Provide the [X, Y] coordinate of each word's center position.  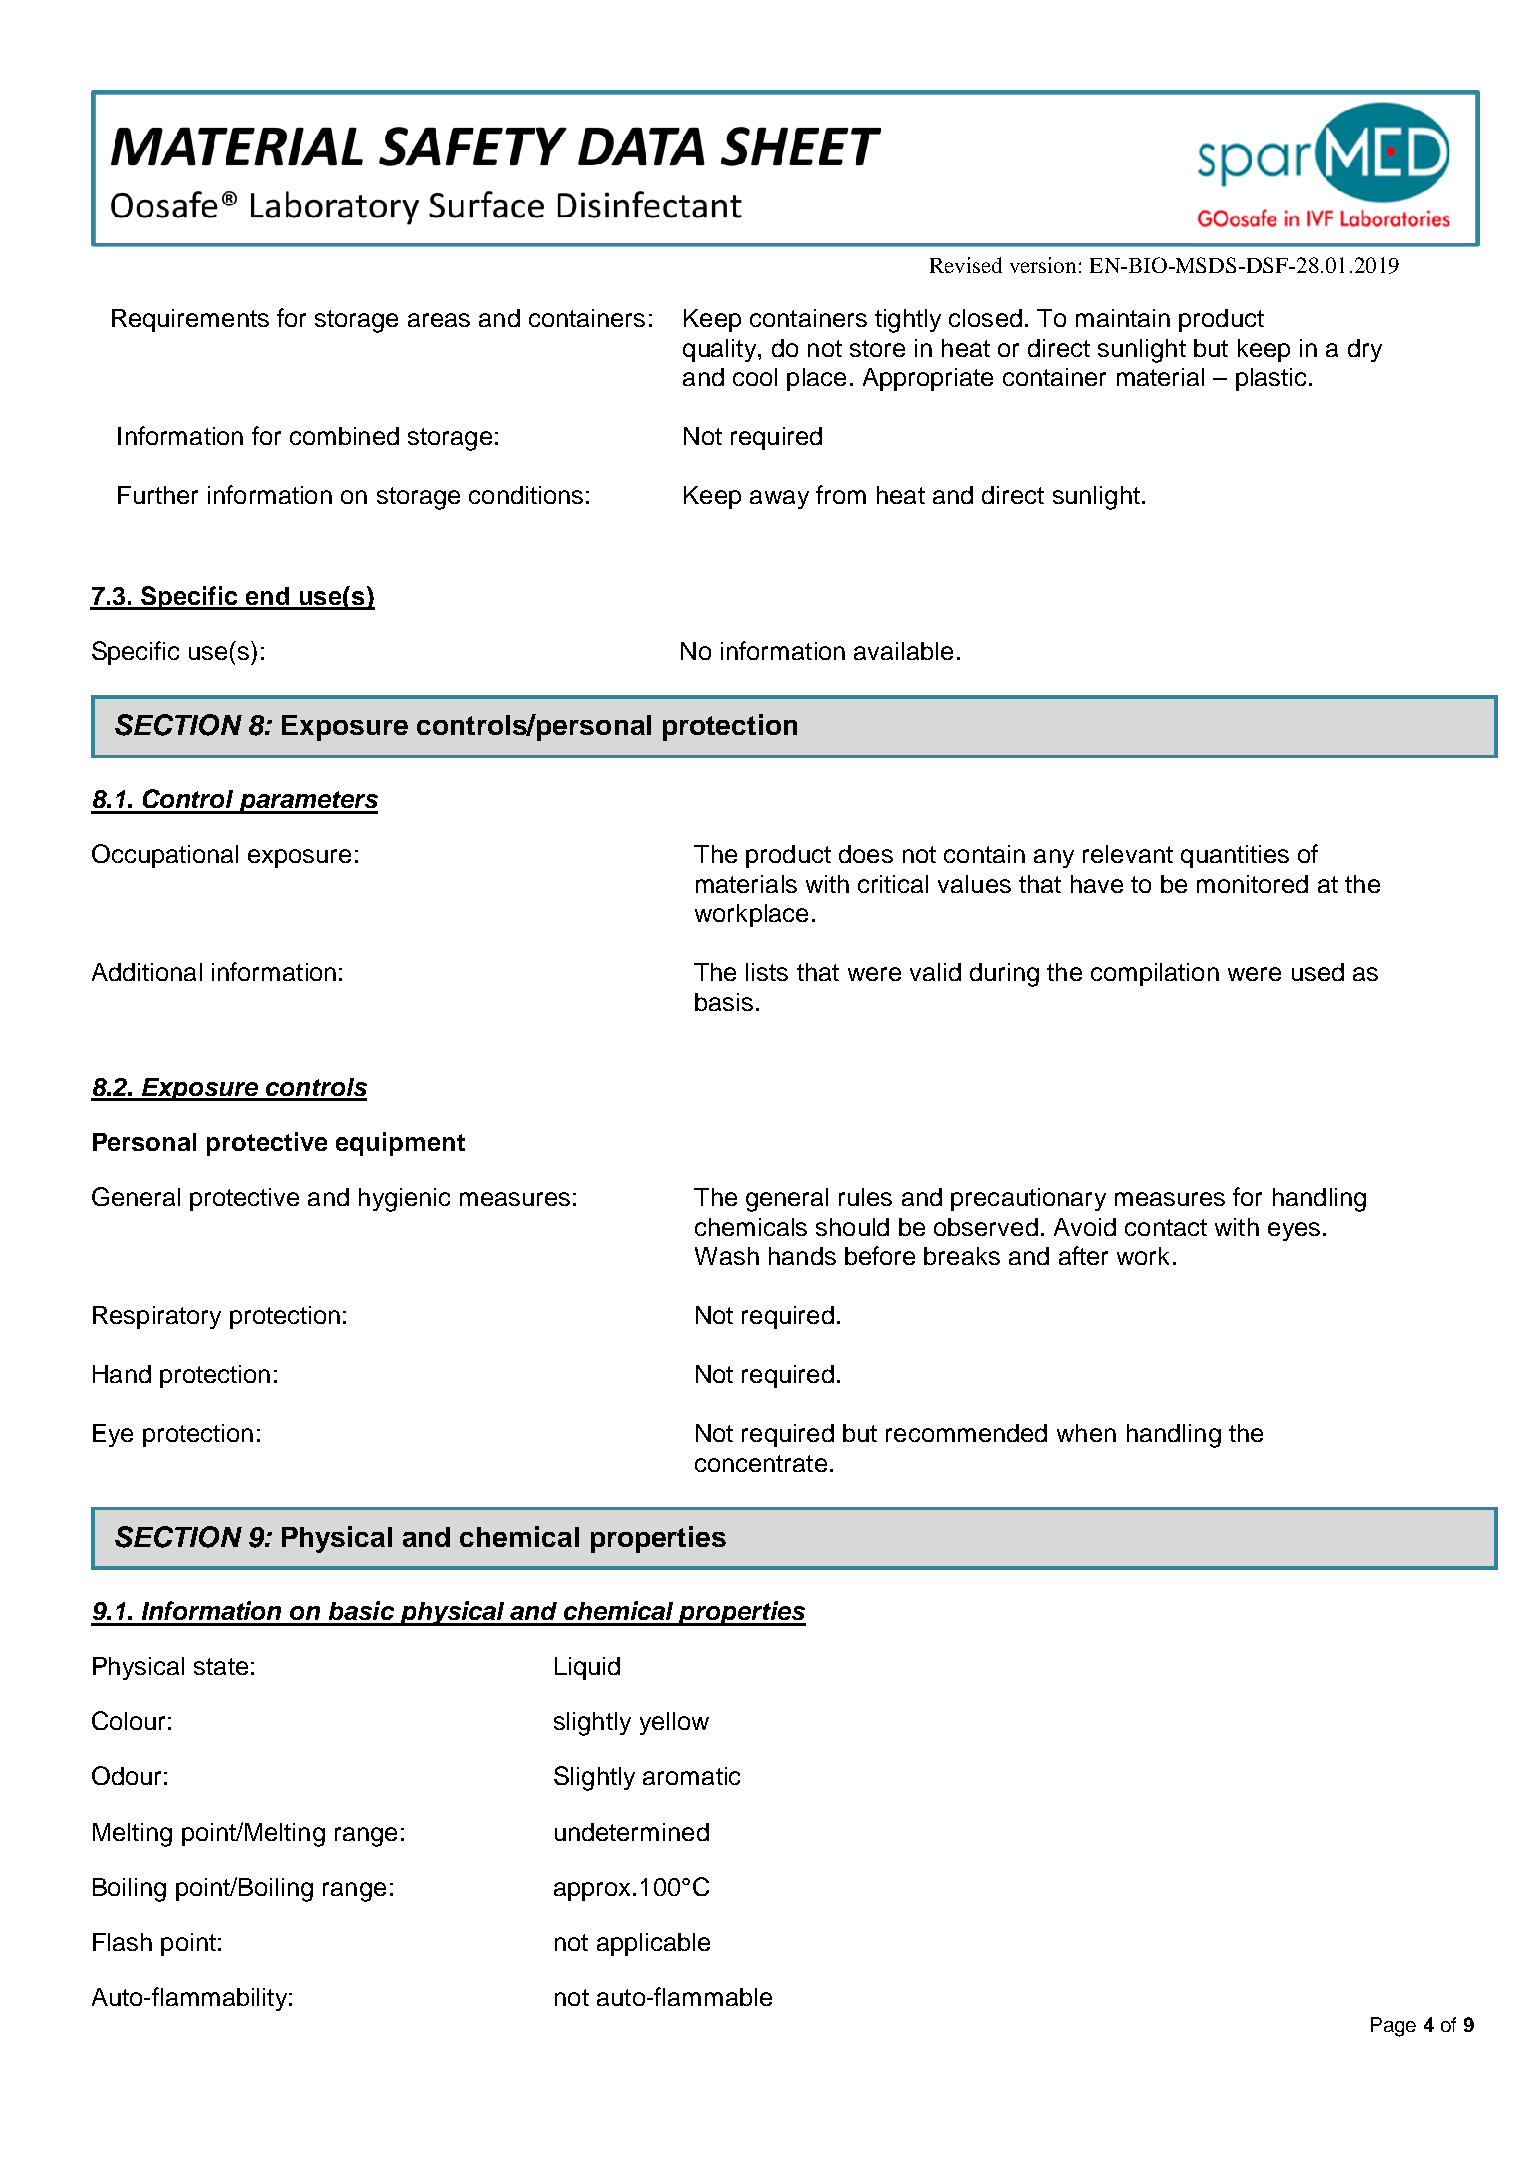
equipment [400, 1144]
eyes [1294, 1231]
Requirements [190, 320]
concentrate [761, 1463]
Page [1393, 2027]
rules [865, 1197]
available [903, 651]
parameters [307, 802]
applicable [653, 1944]
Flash [122, 1942]
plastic [1271, 379]
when [1086, 1433]
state [221, 1666]
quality [721, 350]
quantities [1235, 856]
